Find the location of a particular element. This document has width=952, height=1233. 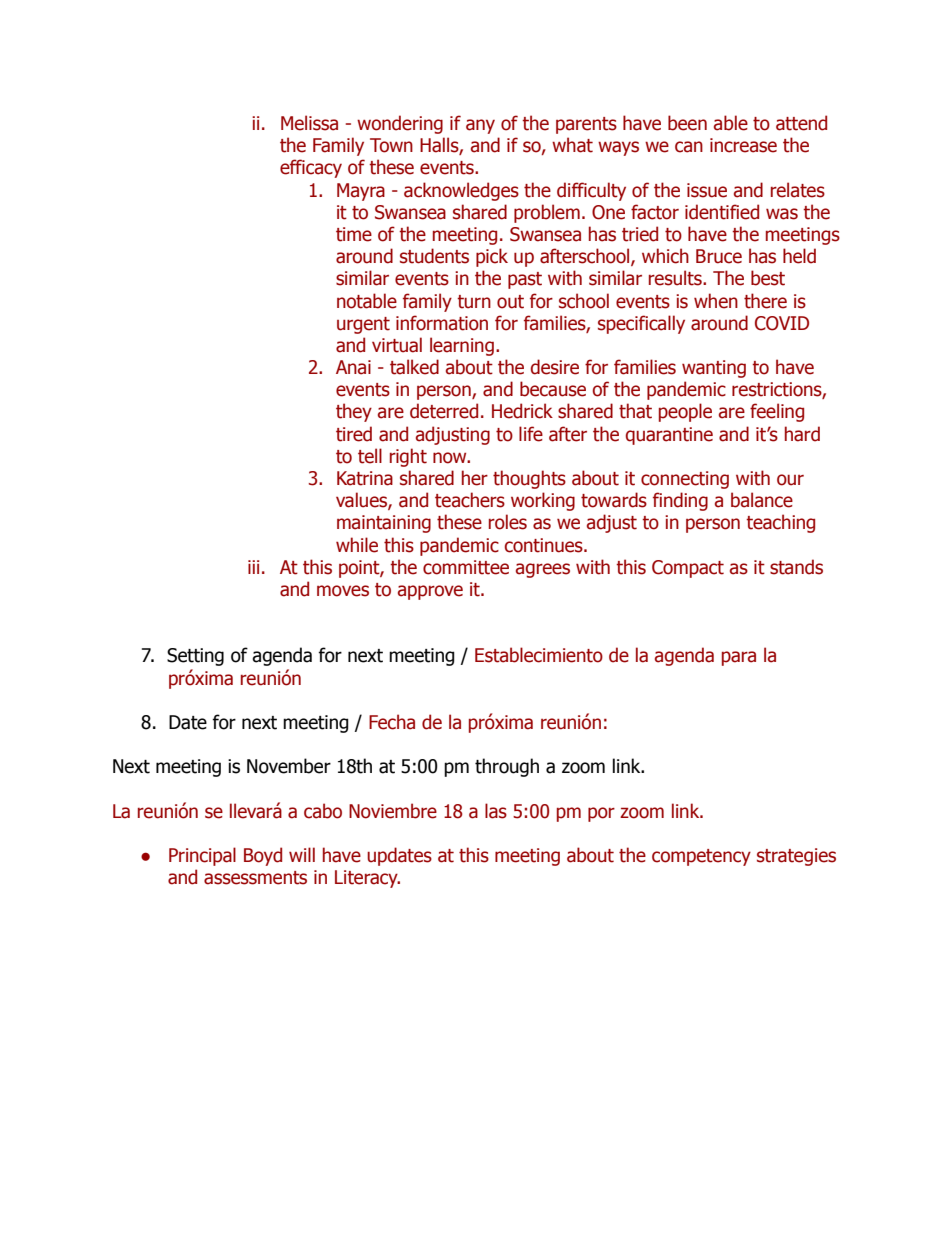

teachers is located at coordinates (470, 500).
